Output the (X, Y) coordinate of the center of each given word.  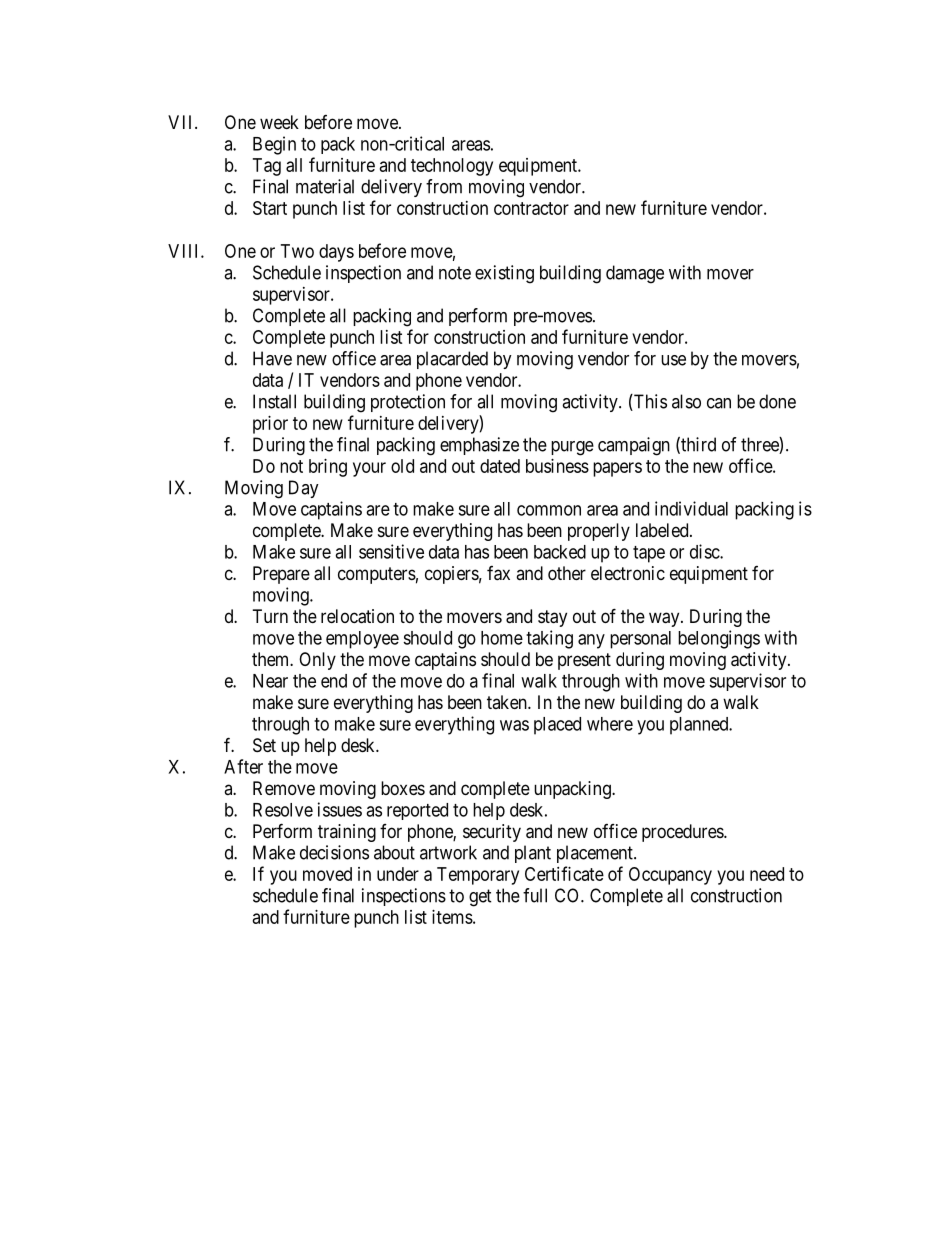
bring (328, 468)
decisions (334, 852)
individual (691, 508)
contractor (531, 208)
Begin (274, 145)
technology (452, 167)
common (549, 510)
